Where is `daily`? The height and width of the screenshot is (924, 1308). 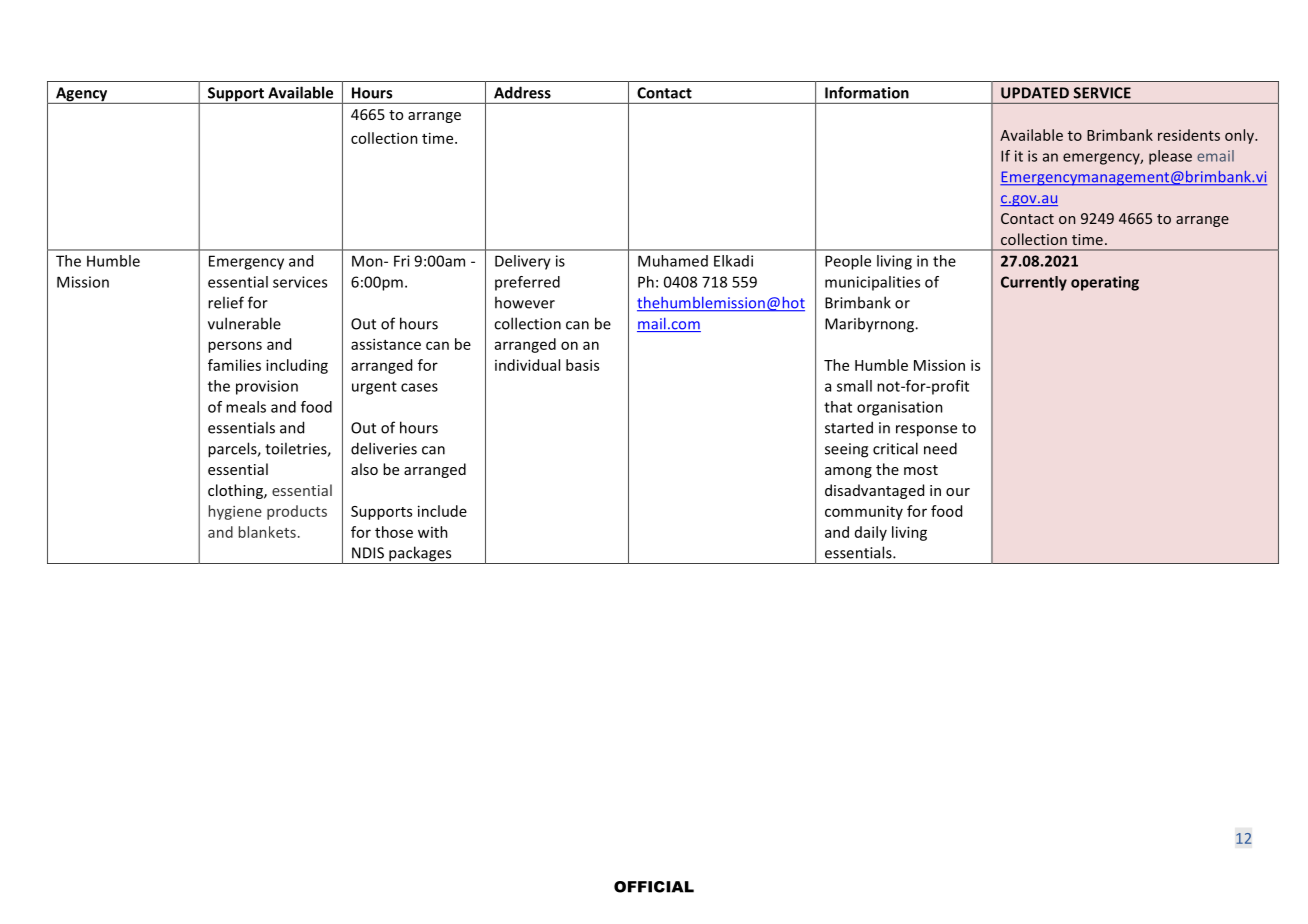 daily is located at coordinates (871, 533).
